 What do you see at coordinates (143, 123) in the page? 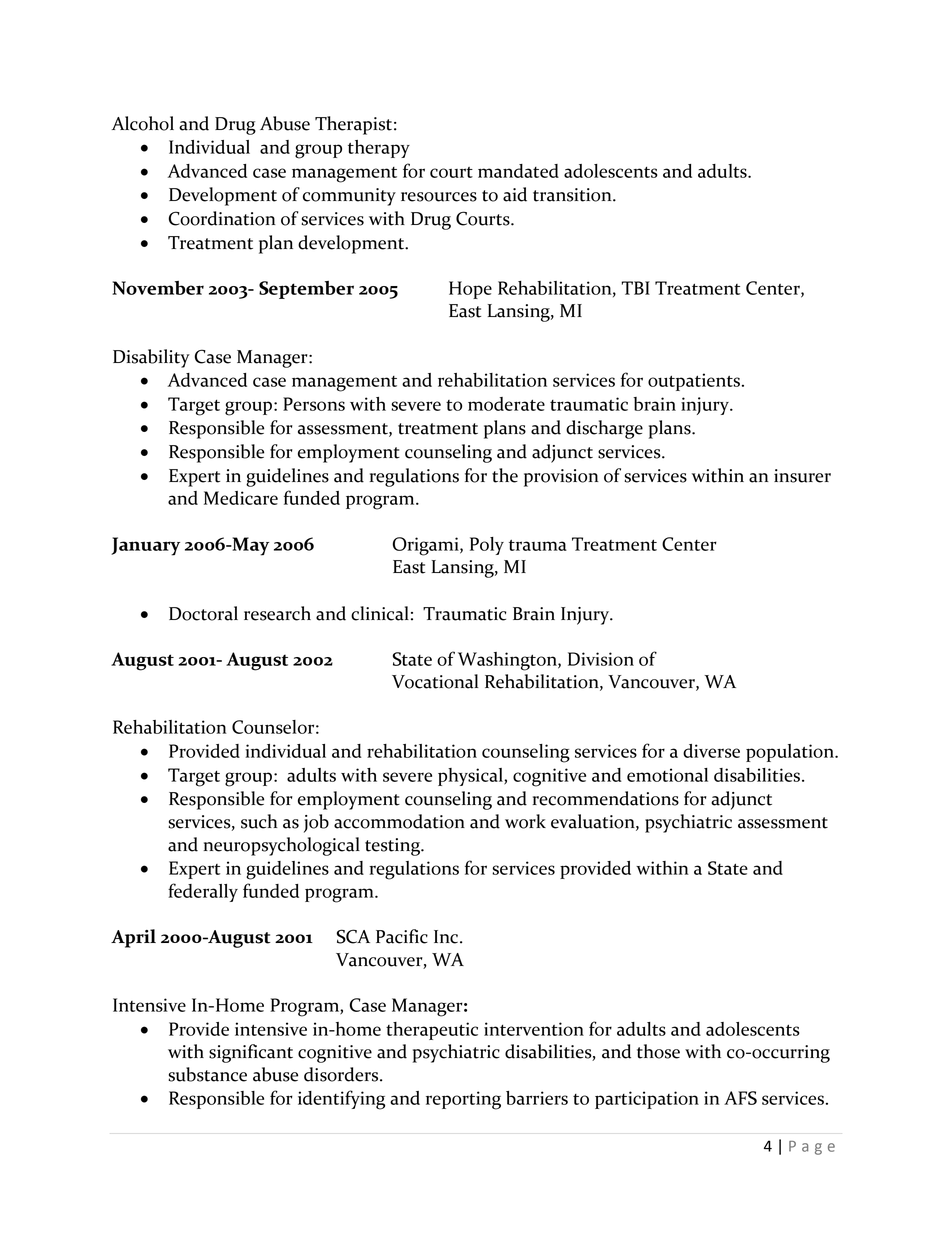
I see `Alcohol` at bounding box center [143, 123].
